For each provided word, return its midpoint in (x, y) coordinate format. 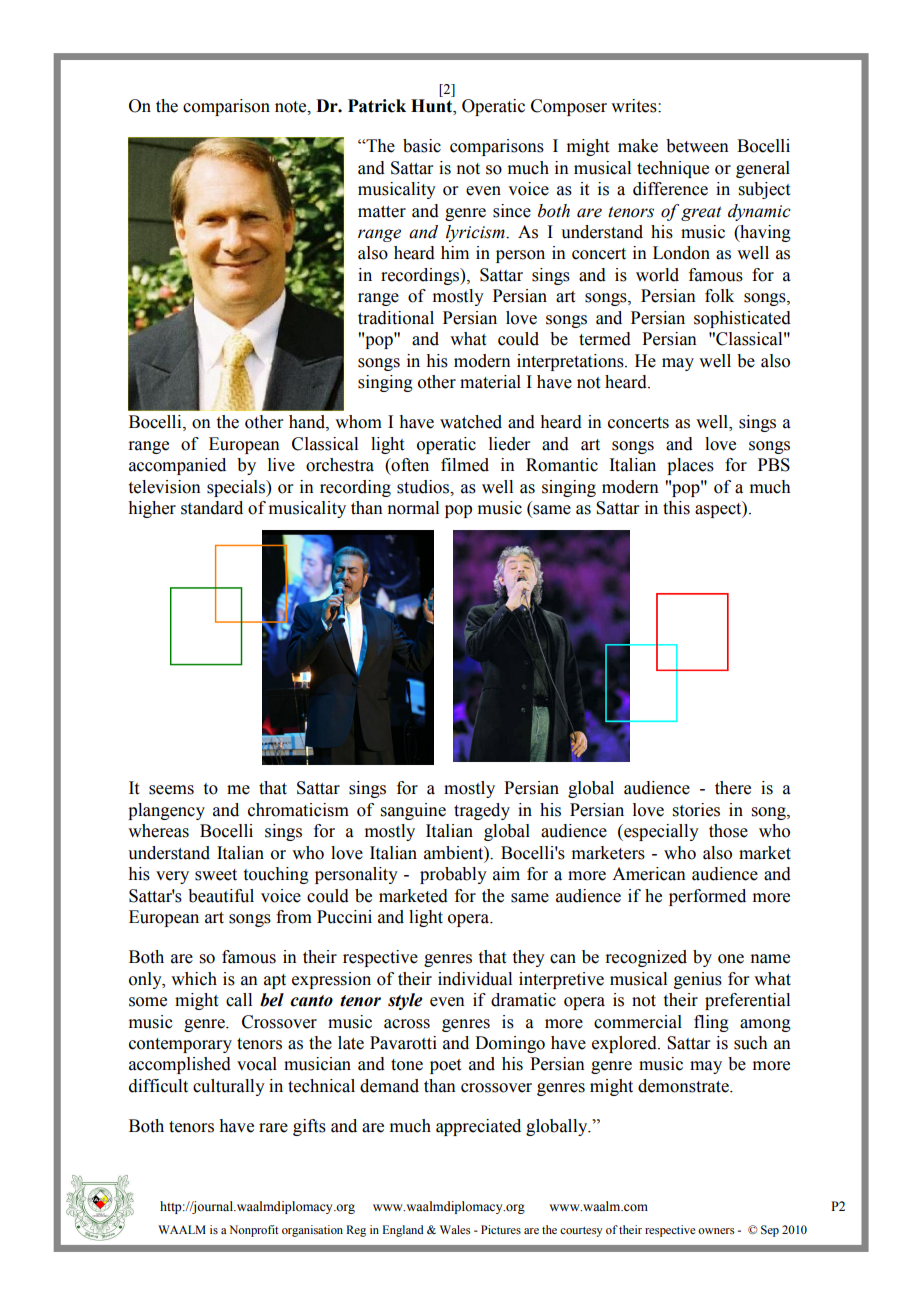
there (733, 788)
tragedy (482, 811)
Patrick (377, 106)
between (697, 146)
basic (422, 146)
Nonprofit (254, 1231)
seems (171, 790)
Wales (455, 1229)
